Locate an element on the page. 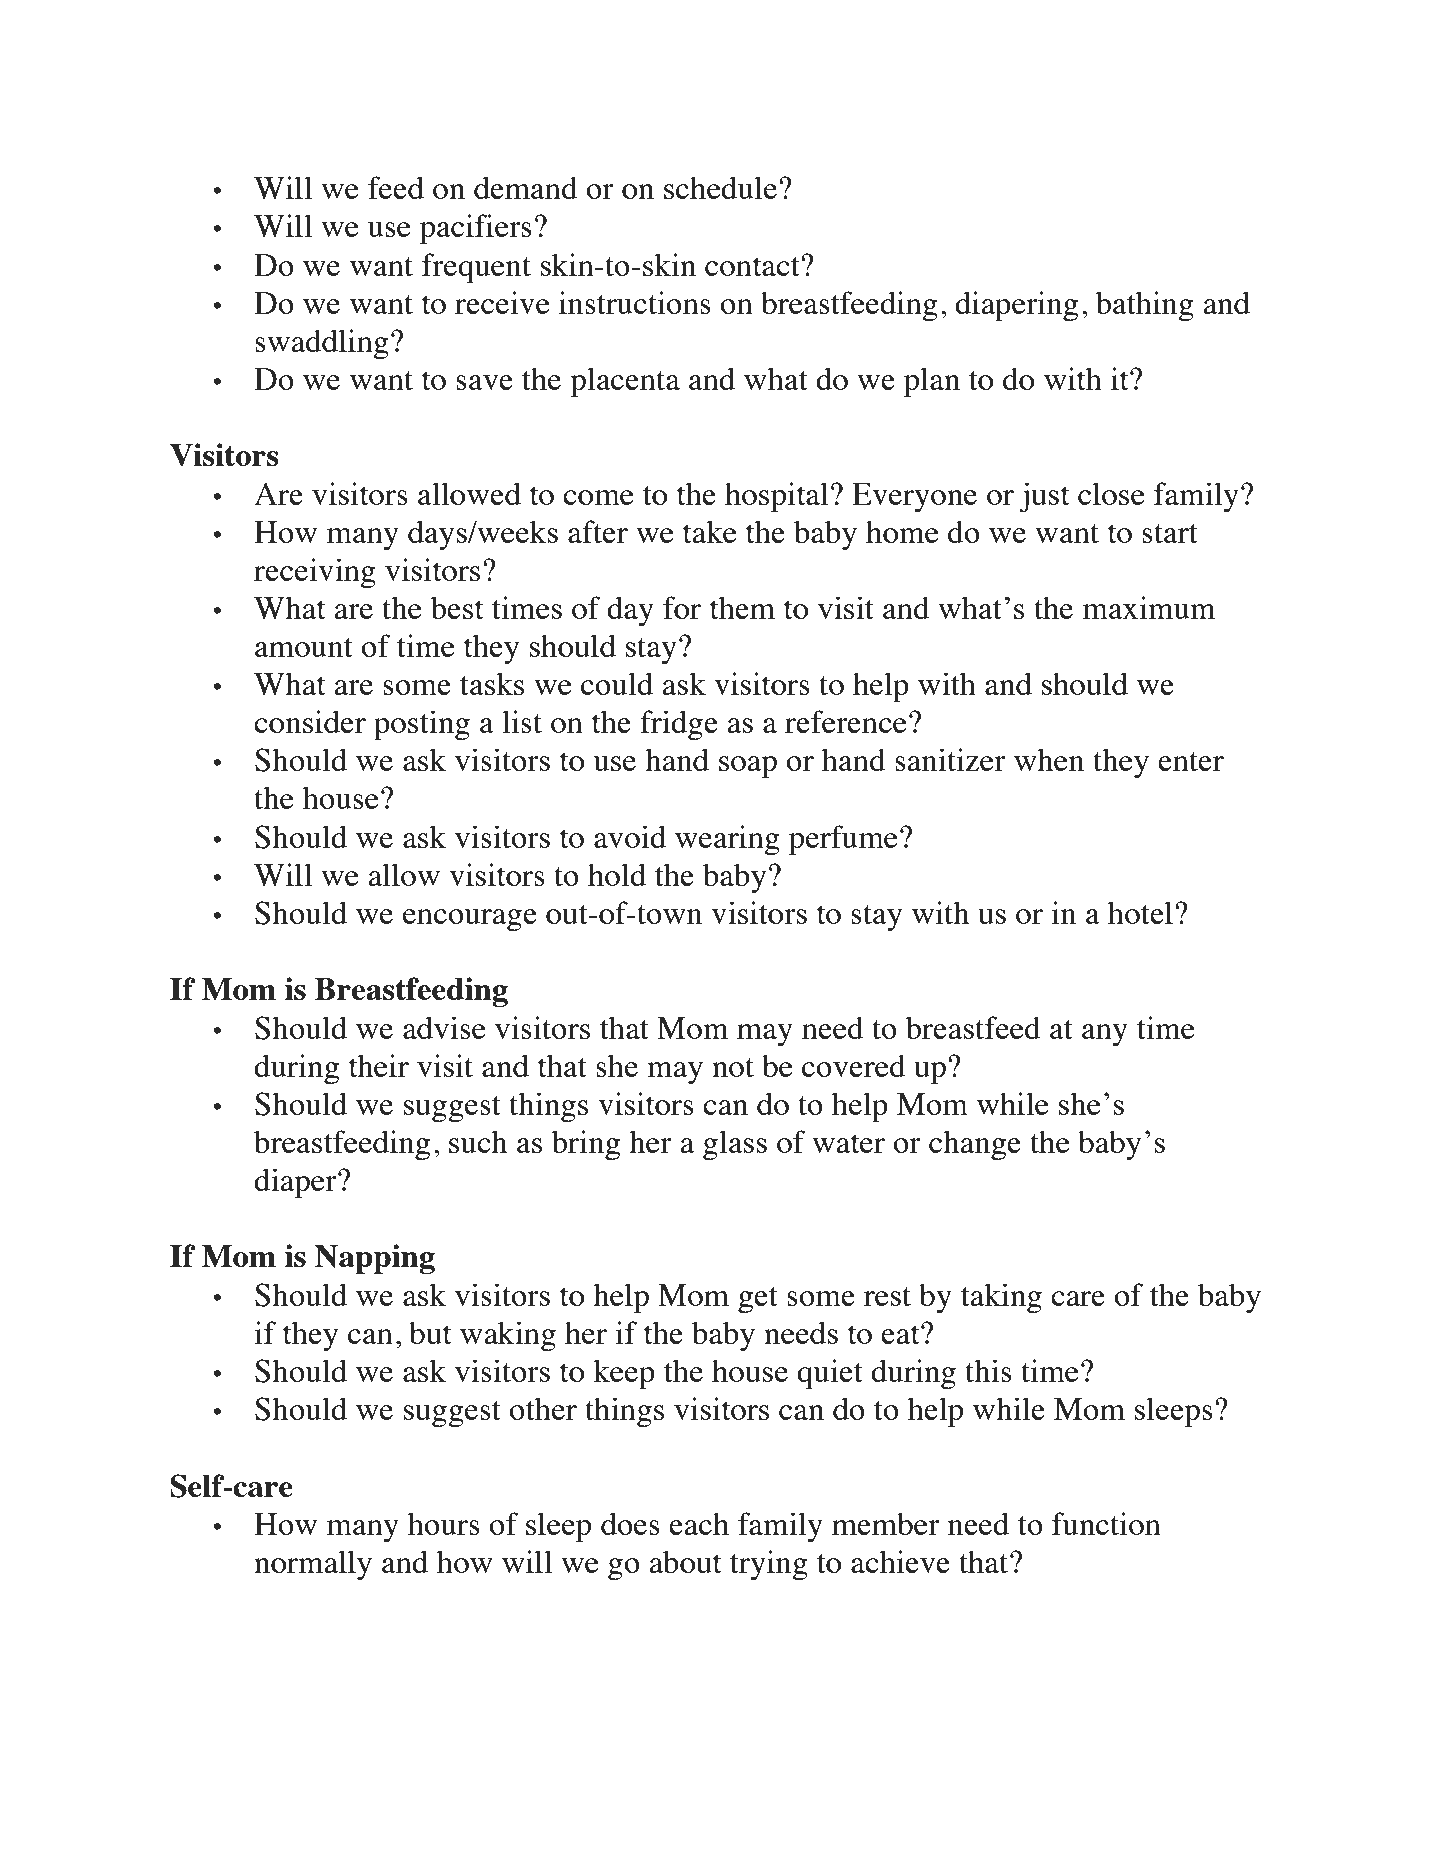 Image resolution: width=1438 pixels, height=1861 pixels. Napping is located at coordinates (375, 1259).
